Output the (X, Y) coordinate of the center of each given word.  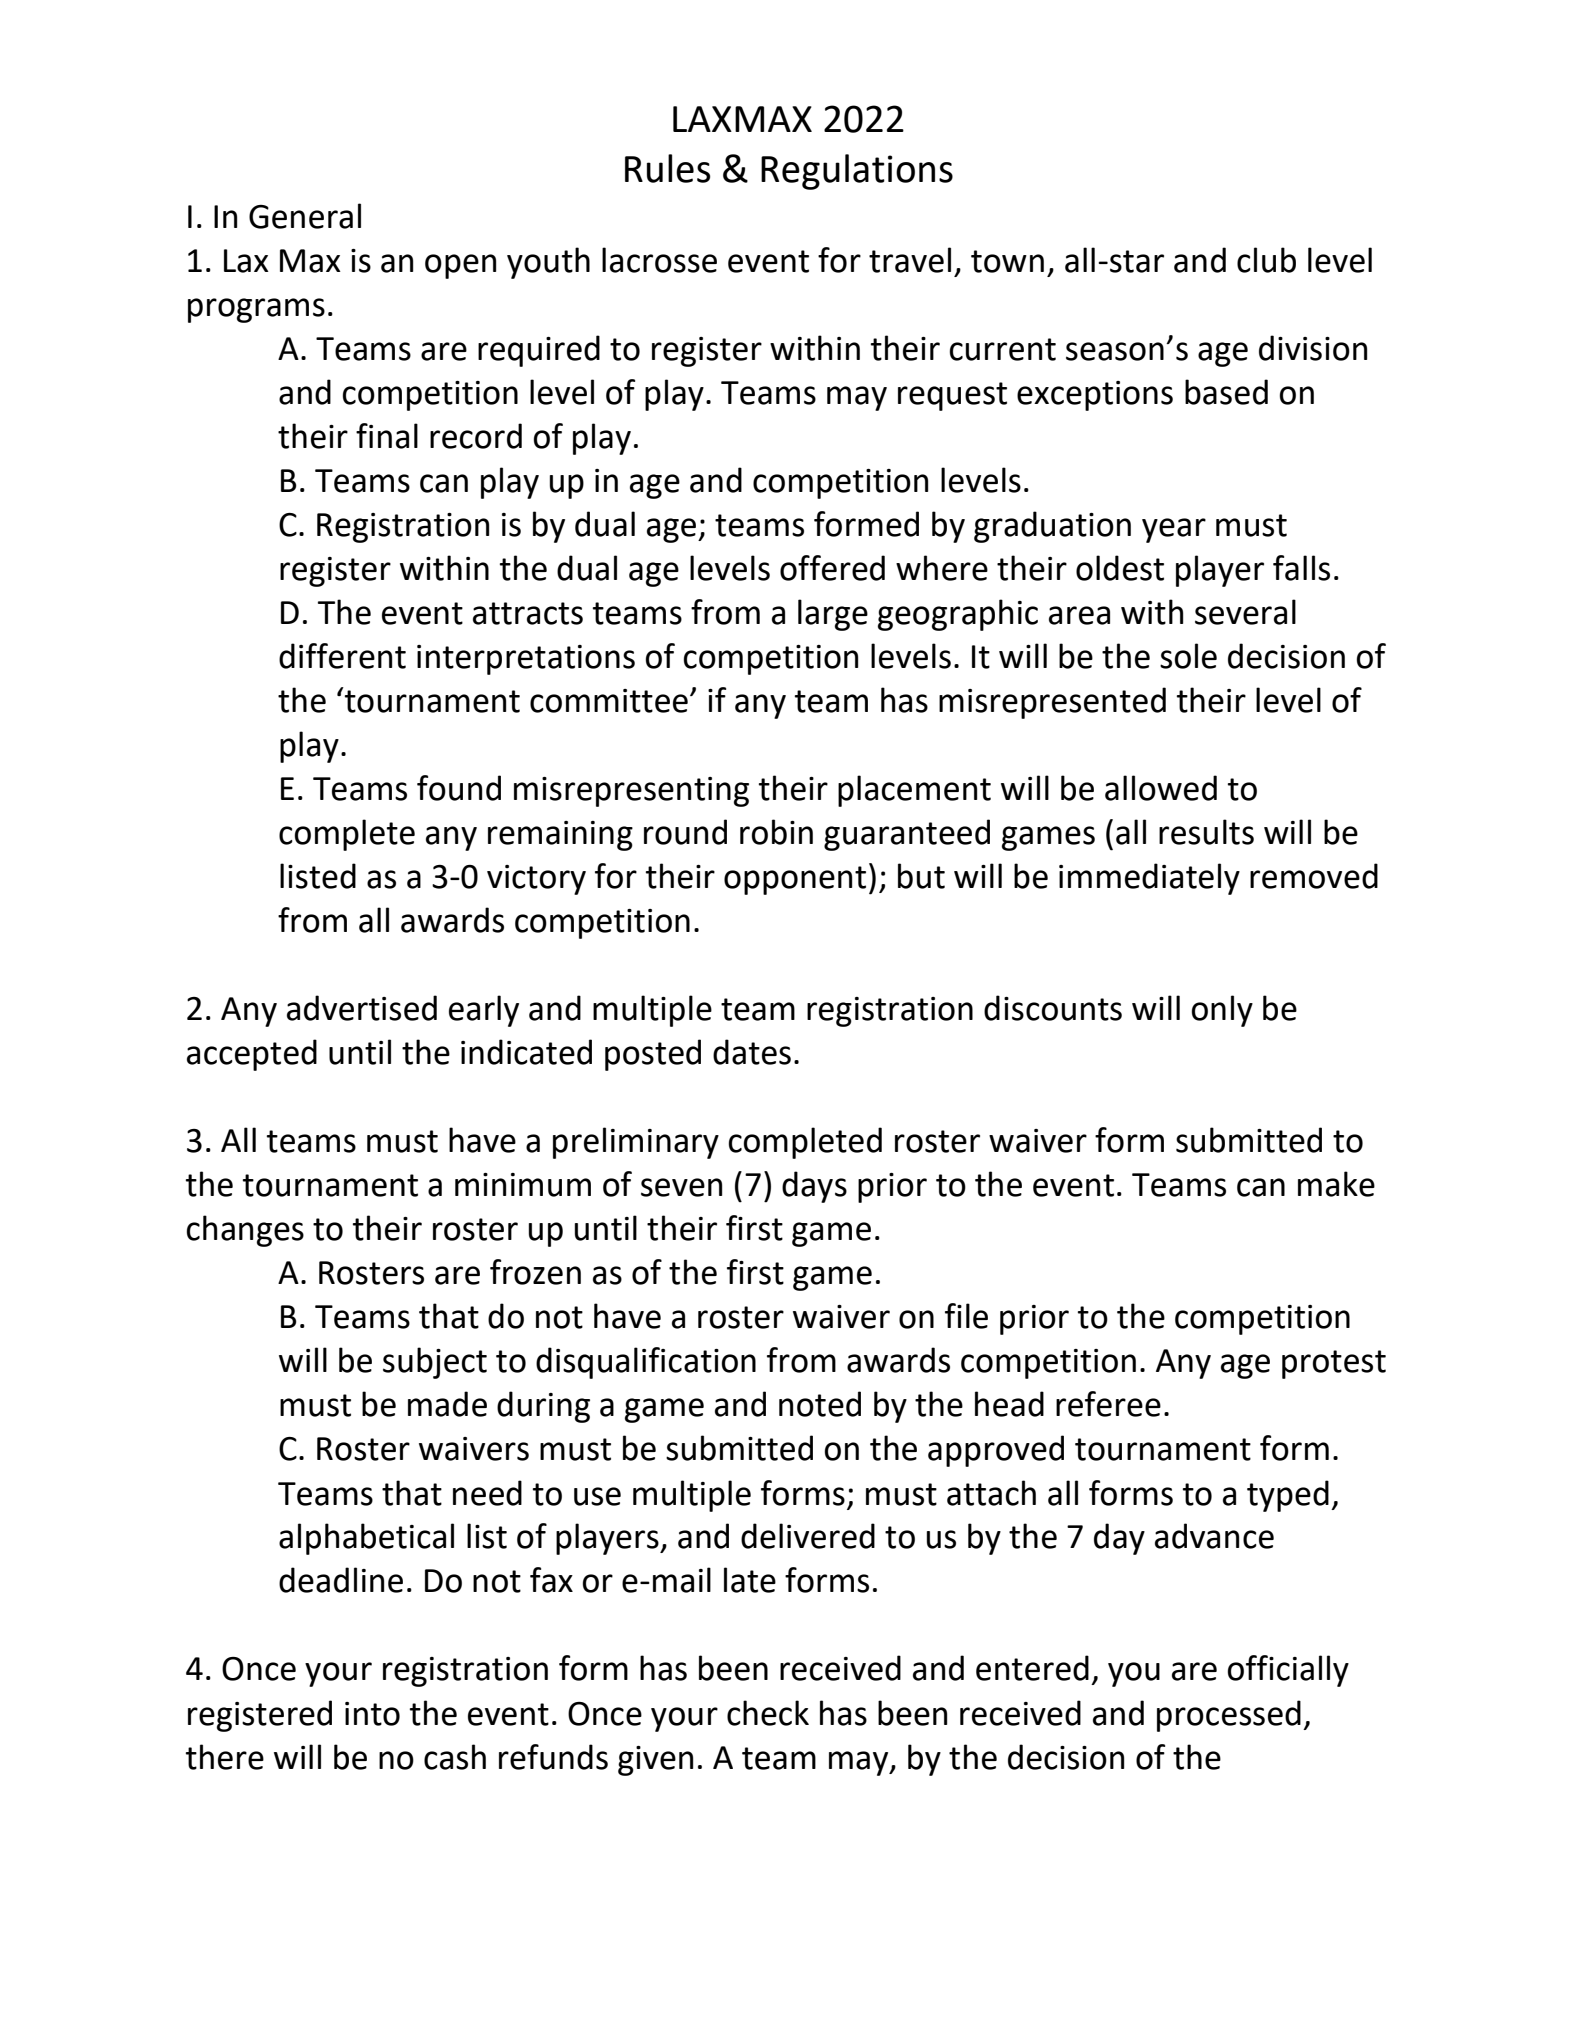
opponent (795, 880)
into (372, 1714)
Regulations (857, 172)
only (1222, 1011)
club (1266, 260)
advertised (362, 1008)
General (305, 216)
